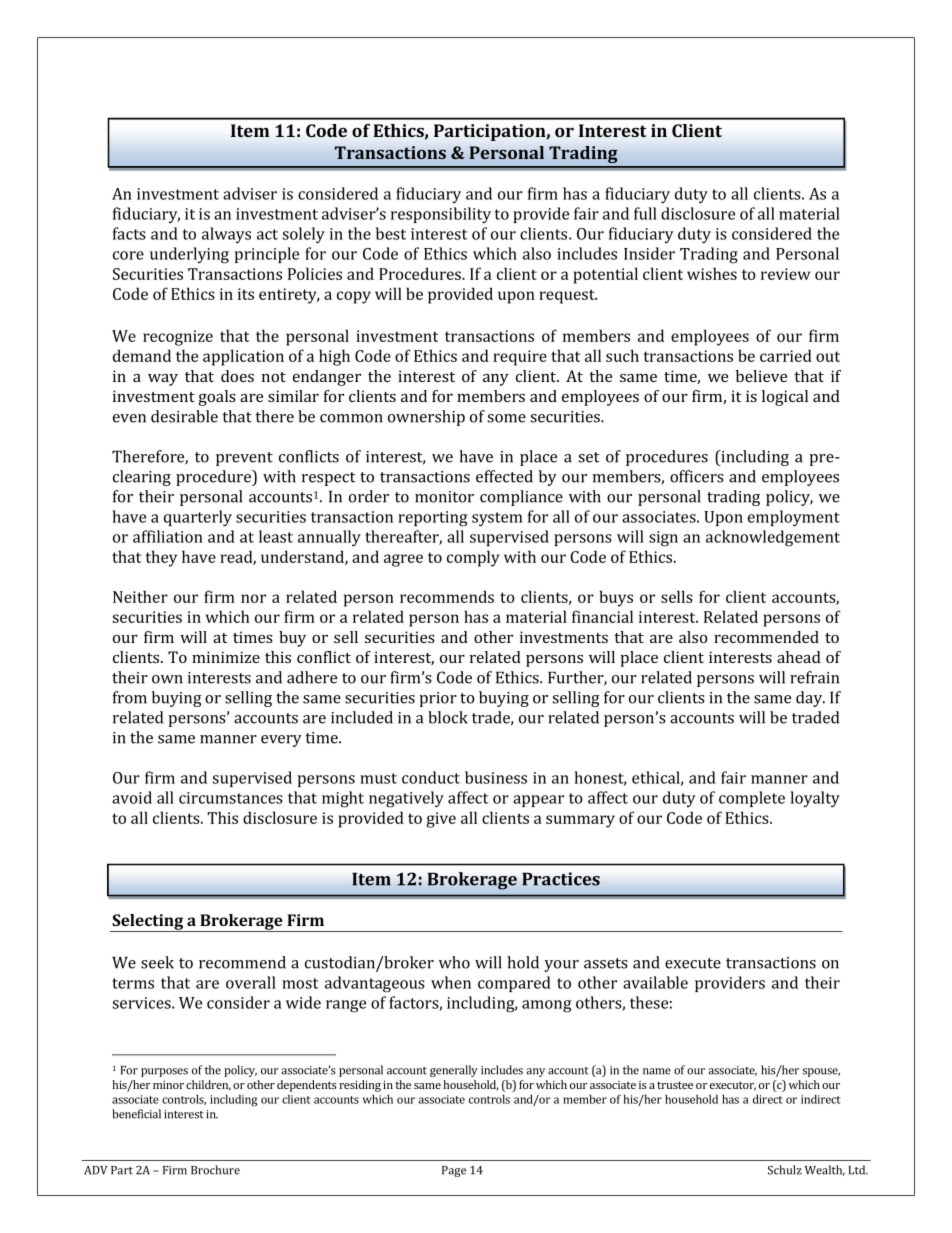 This page has height=1233, width=952. Describe the element at coordinates (473, 558) in the page. I see `comply` at that location.
